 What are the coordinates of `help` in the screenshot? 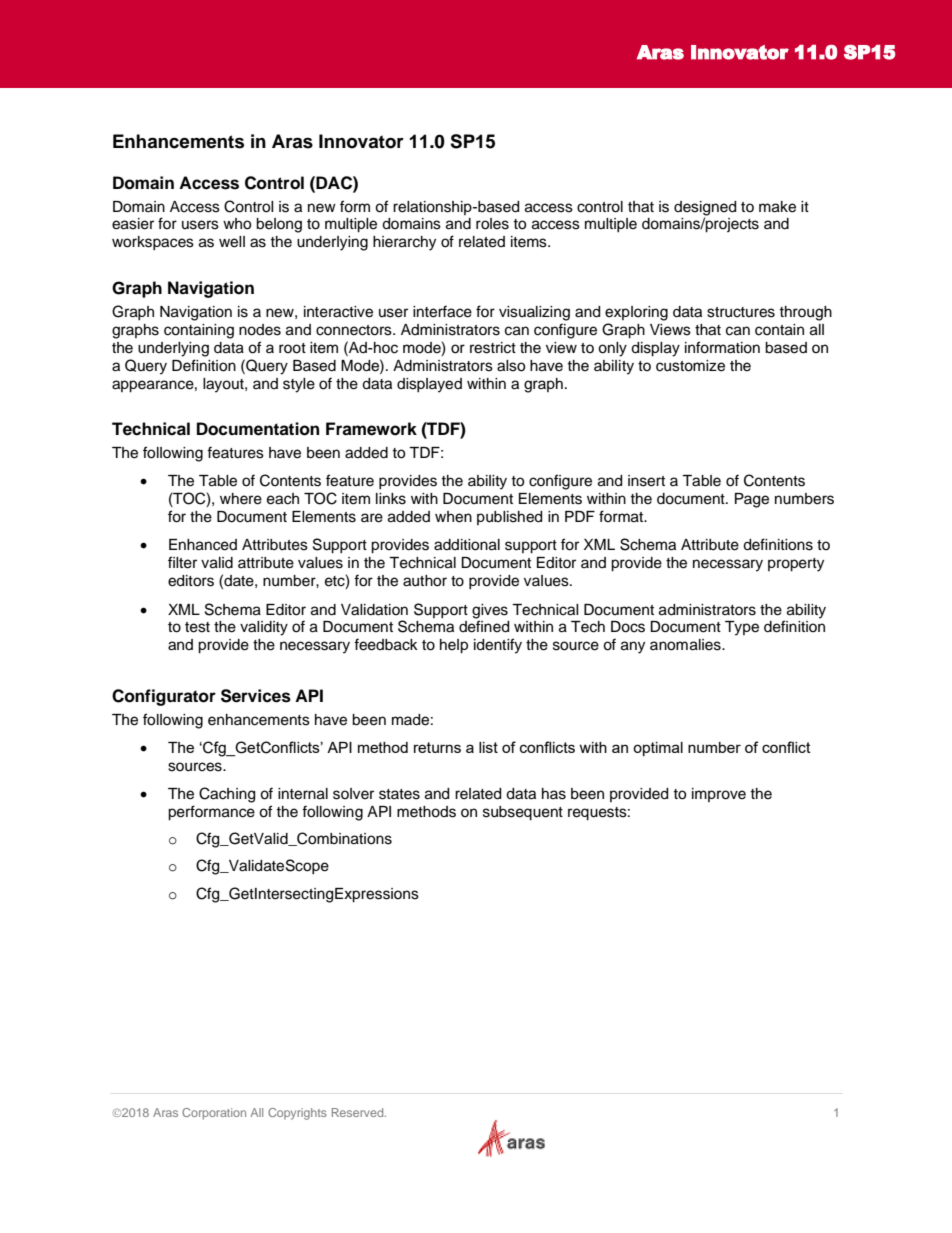 It's located at (454, 646).
